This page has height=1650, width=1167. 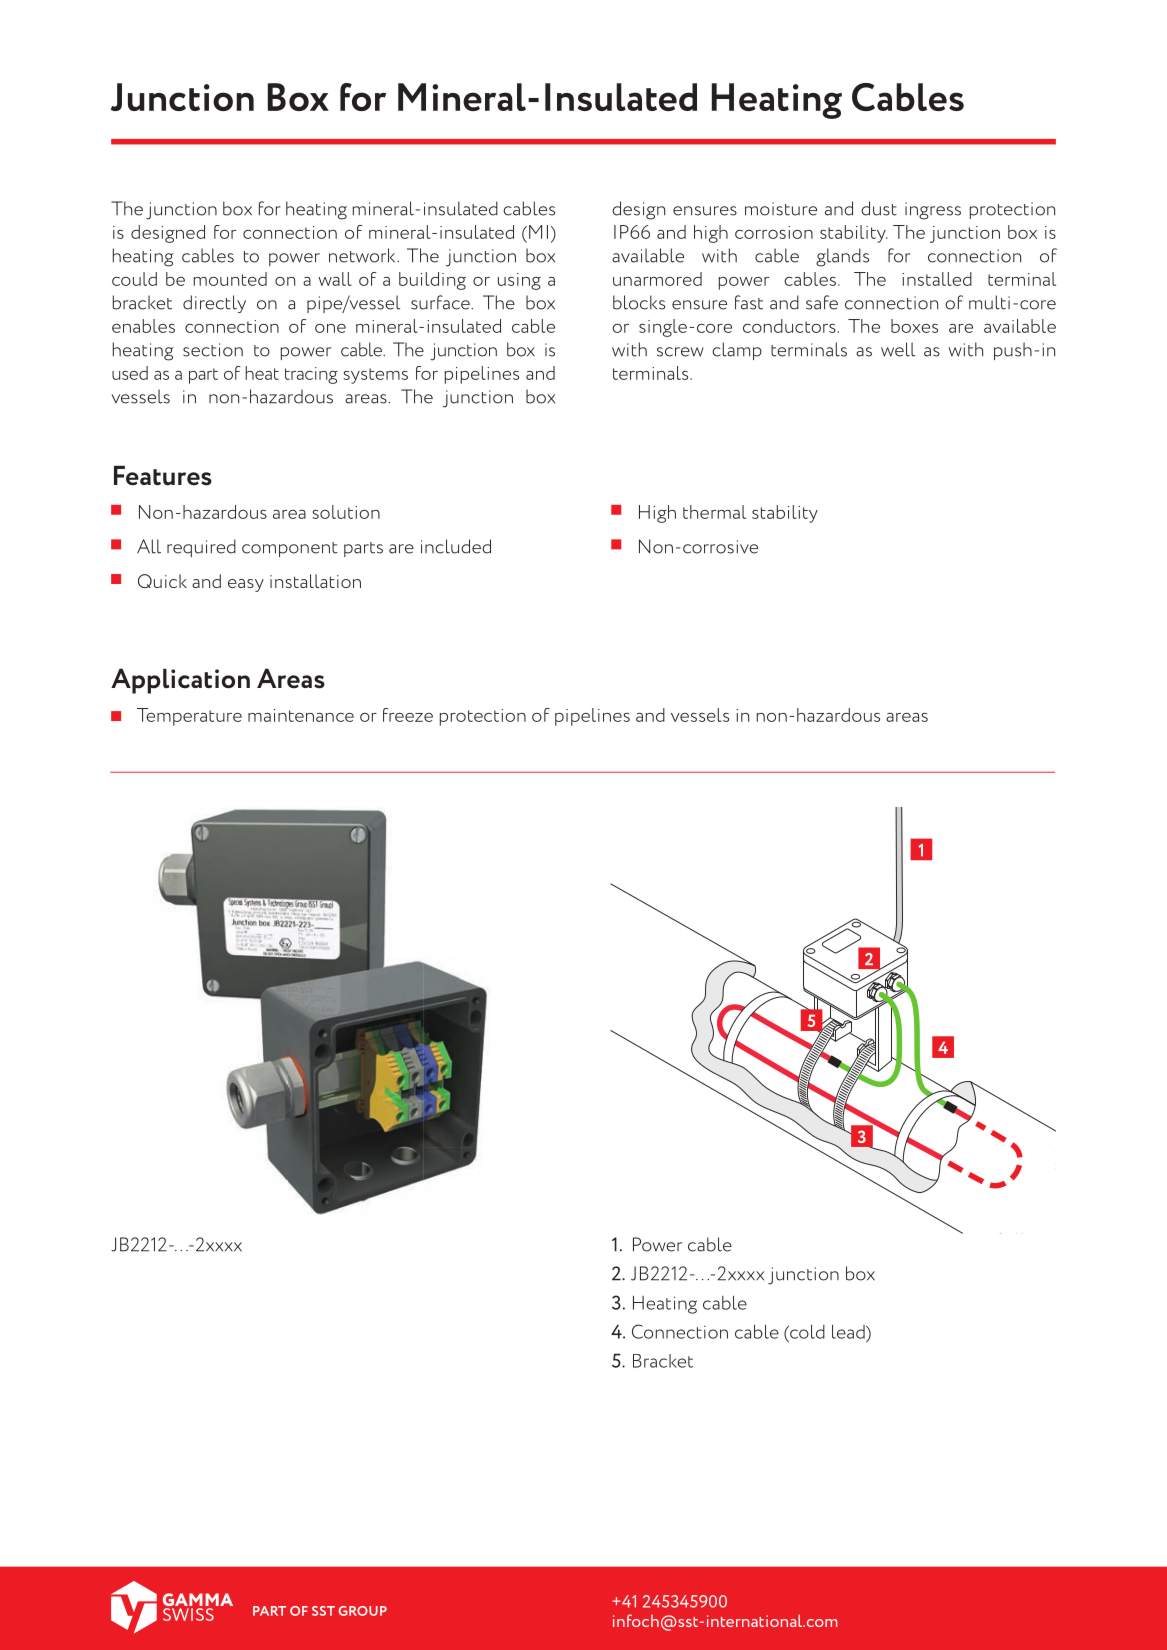 I want to click on Temperature, so click(x=189, y=717).
